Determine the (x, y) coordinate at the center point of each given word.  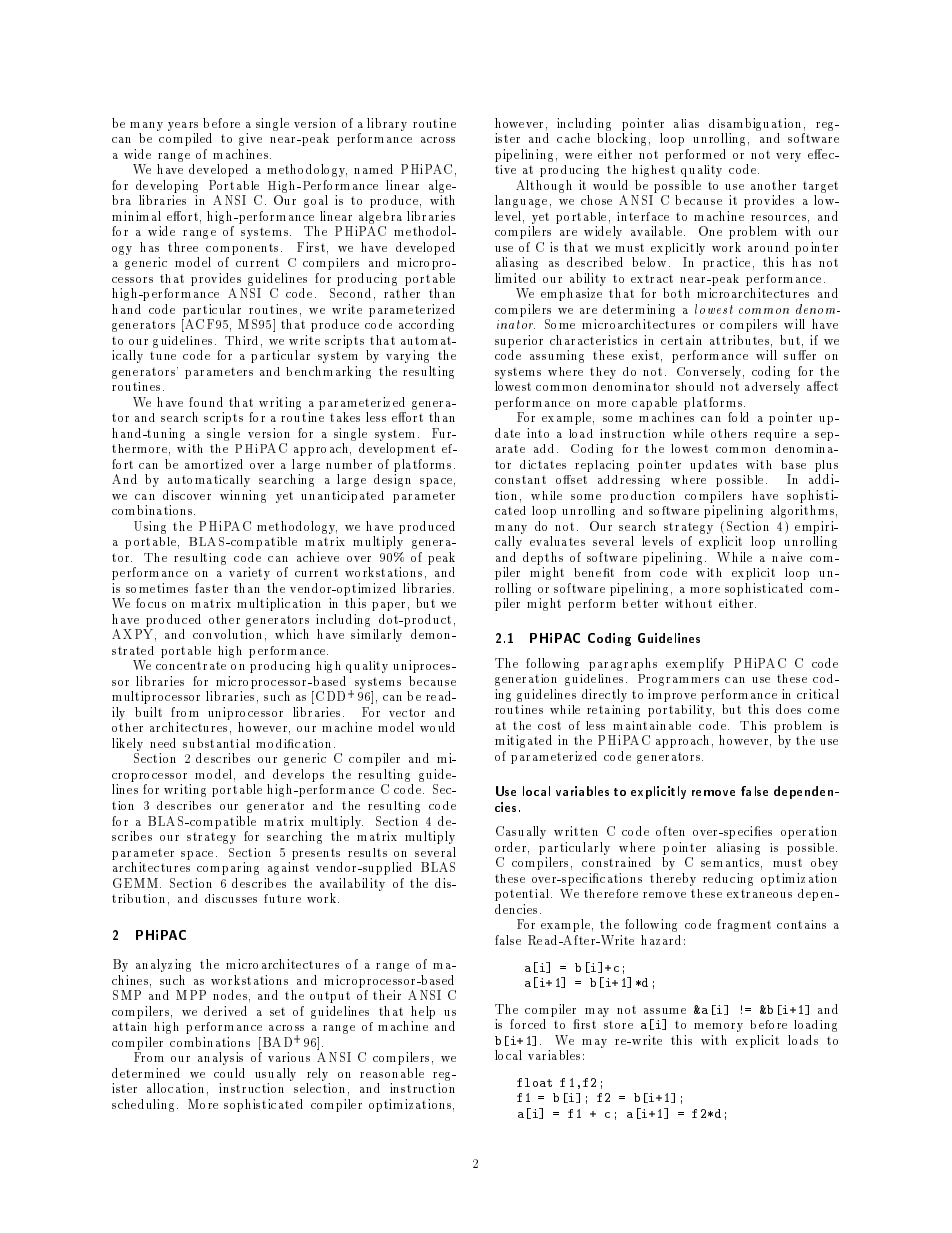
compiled (185, 139)
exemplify (695, 664)
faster (211, 588)
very (788, 157)
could (229, 1073)
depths (543, 558)
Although (544, 186)
